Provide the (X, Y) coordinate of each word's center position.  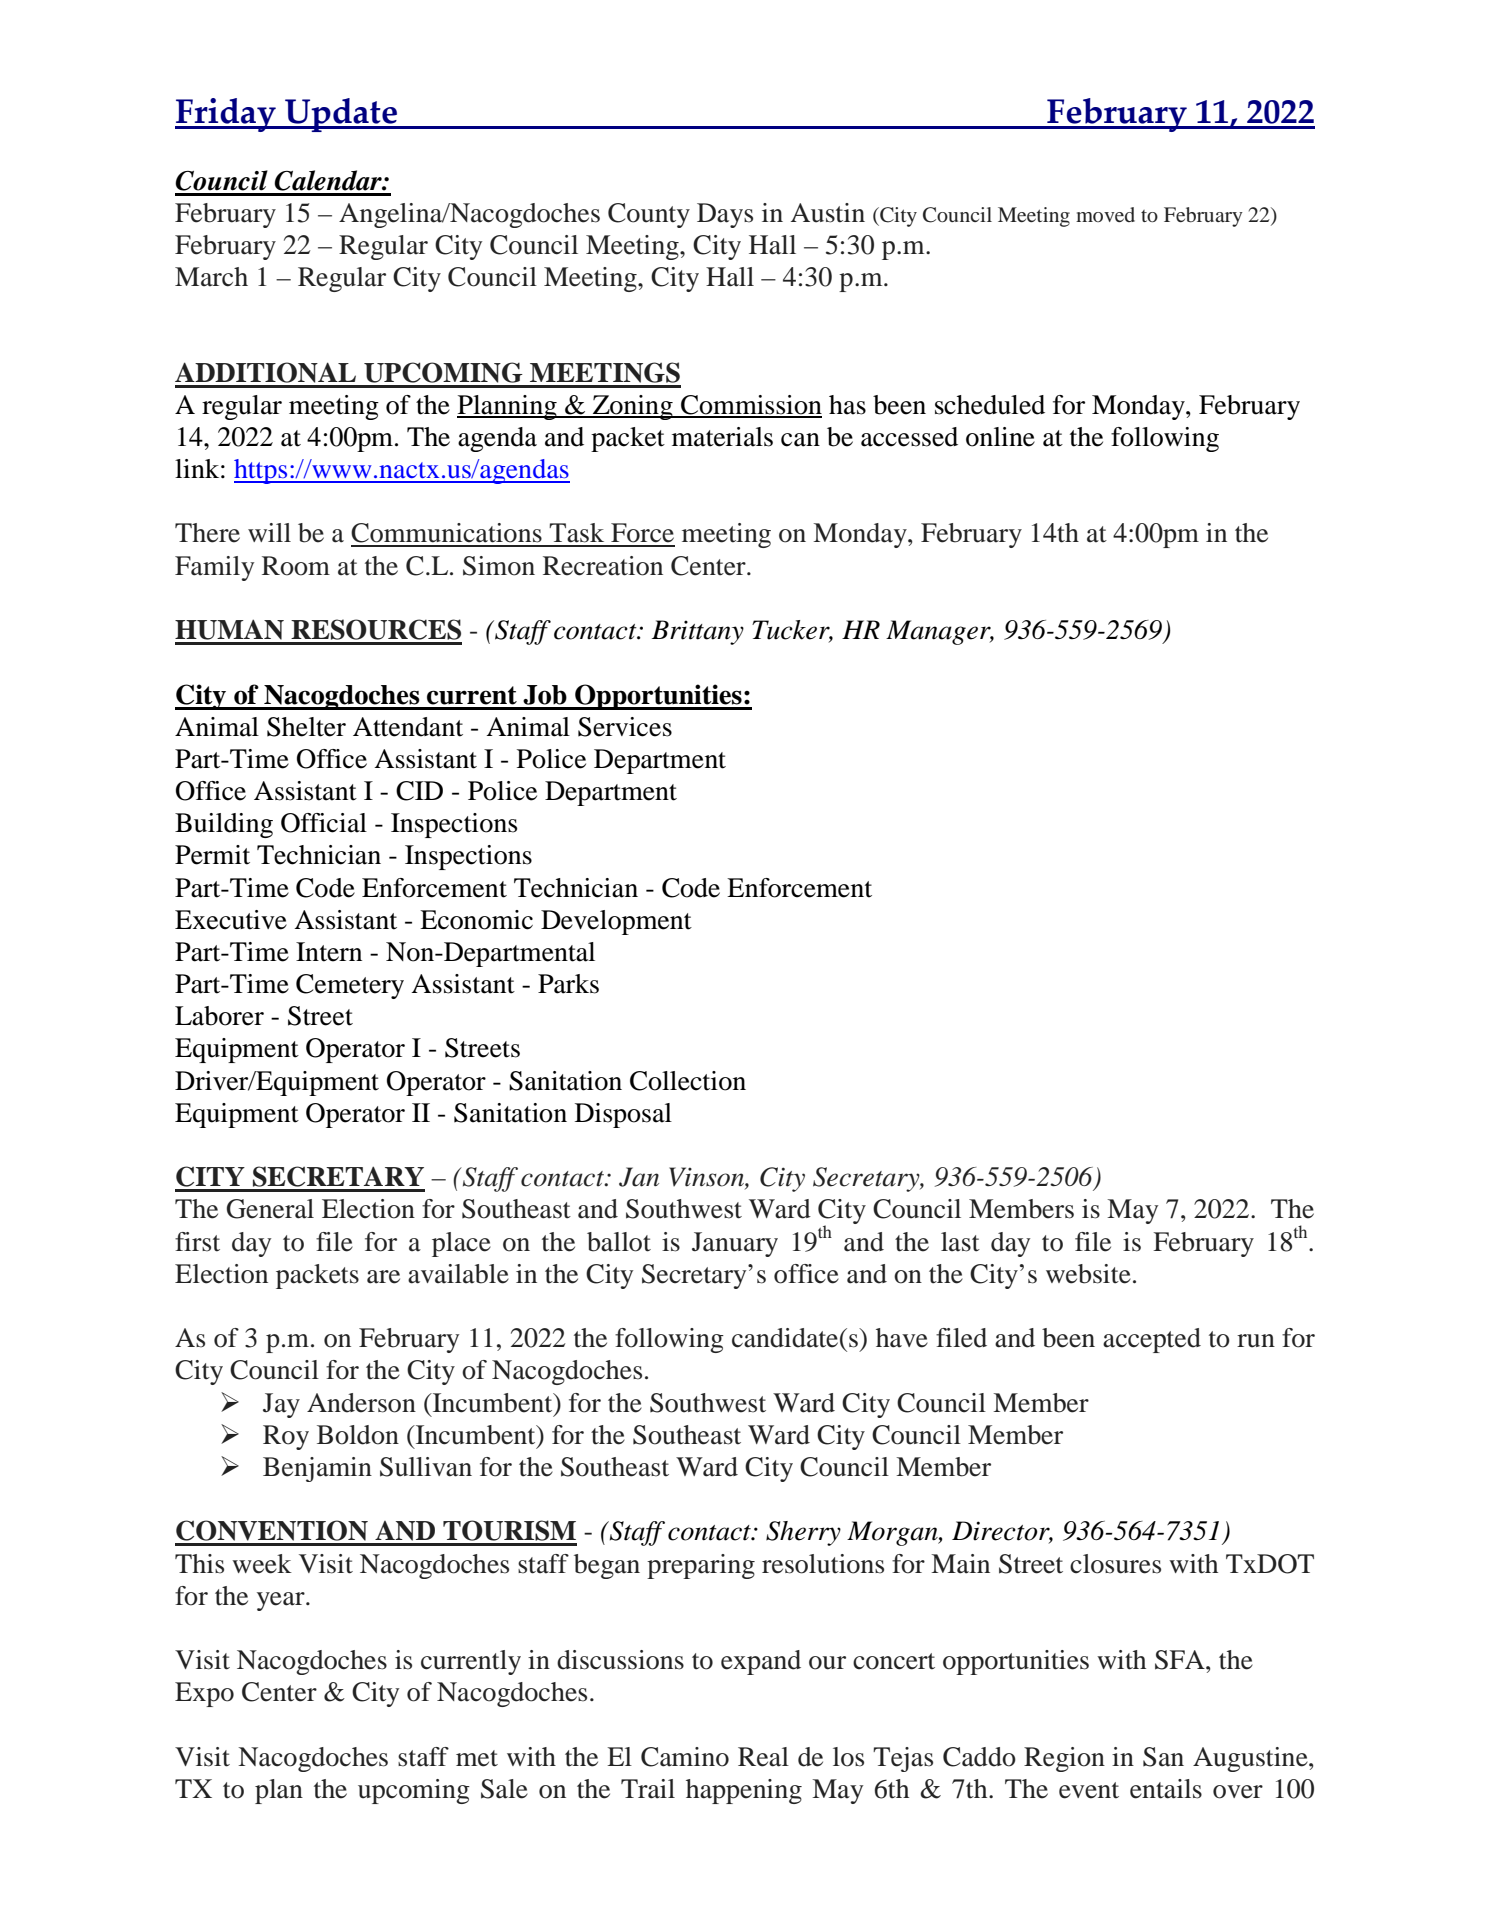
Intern (329, 952)
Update (341, 115)
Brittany (698, 632)
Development (616, 922)
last (960, 1242)
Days (725, 215)
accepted (1152, 1340)
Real (763, 1757)
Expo (204, 1694)
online (1000, 437)
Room (296, 566)
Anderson (361, 1403)
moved (1105, 214)
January (735, 1244)
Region (1064, 1759)
